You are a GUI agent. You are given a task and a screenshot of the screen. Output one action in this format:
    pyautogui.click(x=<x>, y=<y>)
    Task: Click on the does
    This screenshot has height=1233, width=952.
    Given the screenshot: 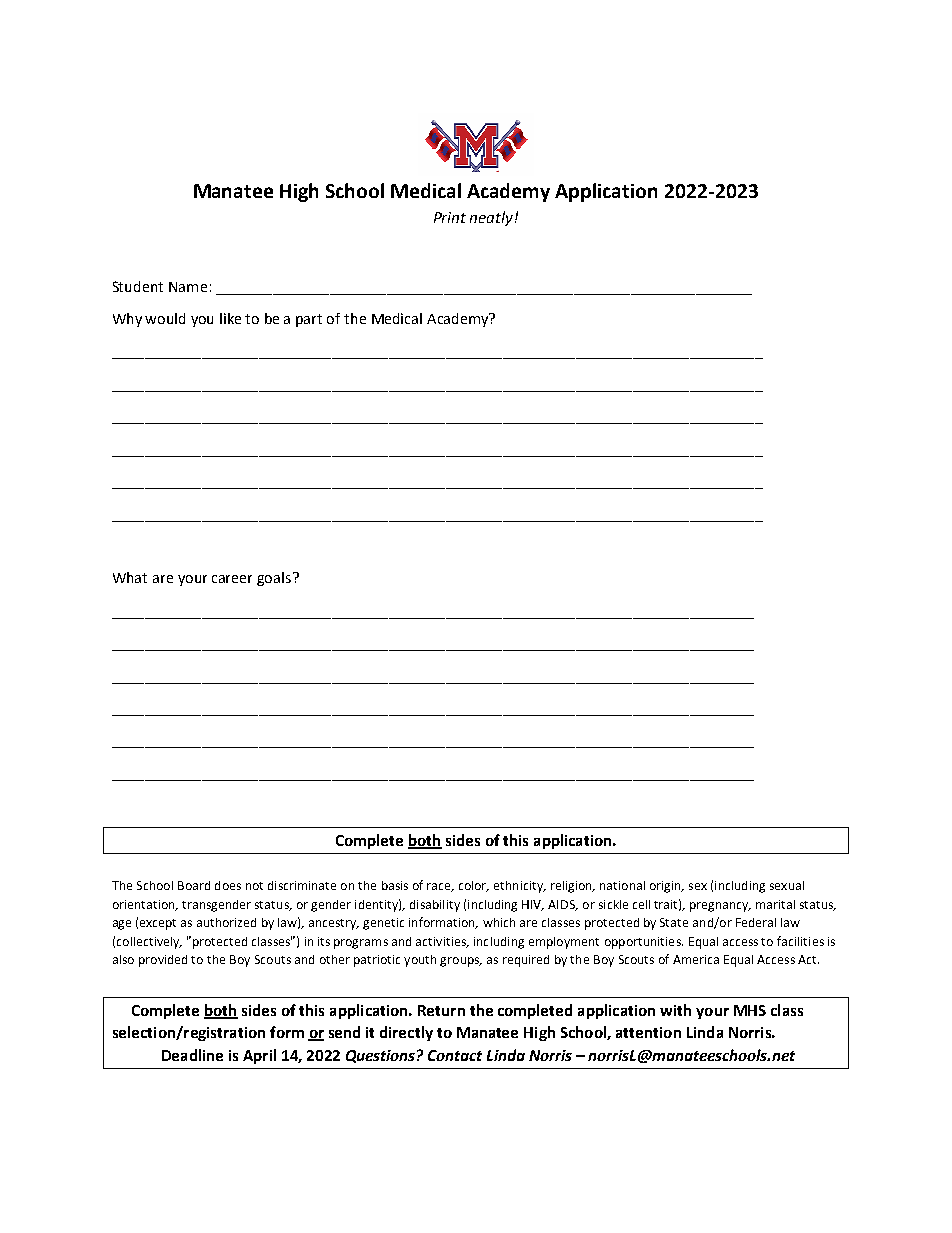 What is the action you would take?
    pyautogui.click(x=228, y=885)
